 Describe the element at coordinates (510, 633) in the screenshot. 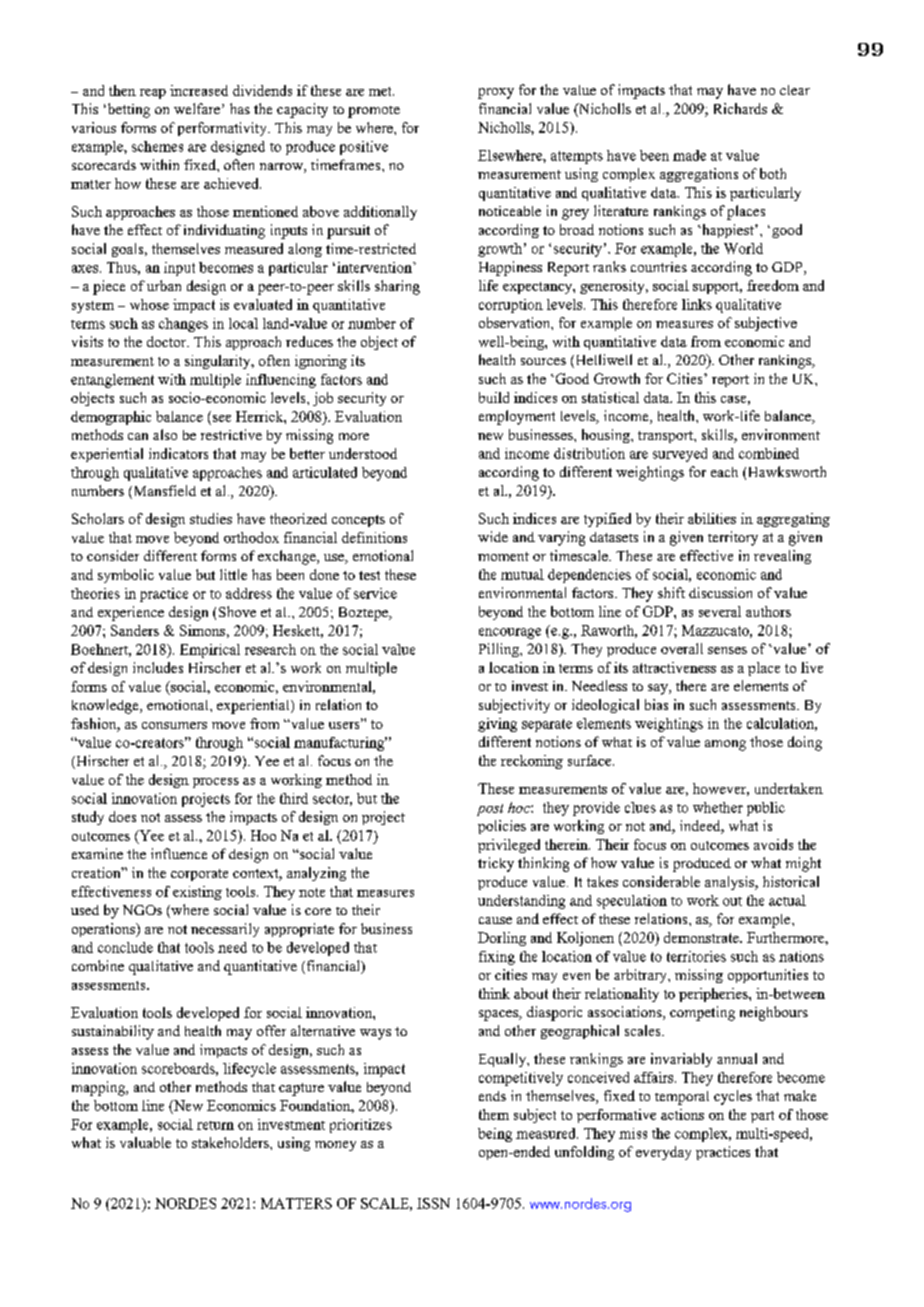

I see `encourage` at that location.
